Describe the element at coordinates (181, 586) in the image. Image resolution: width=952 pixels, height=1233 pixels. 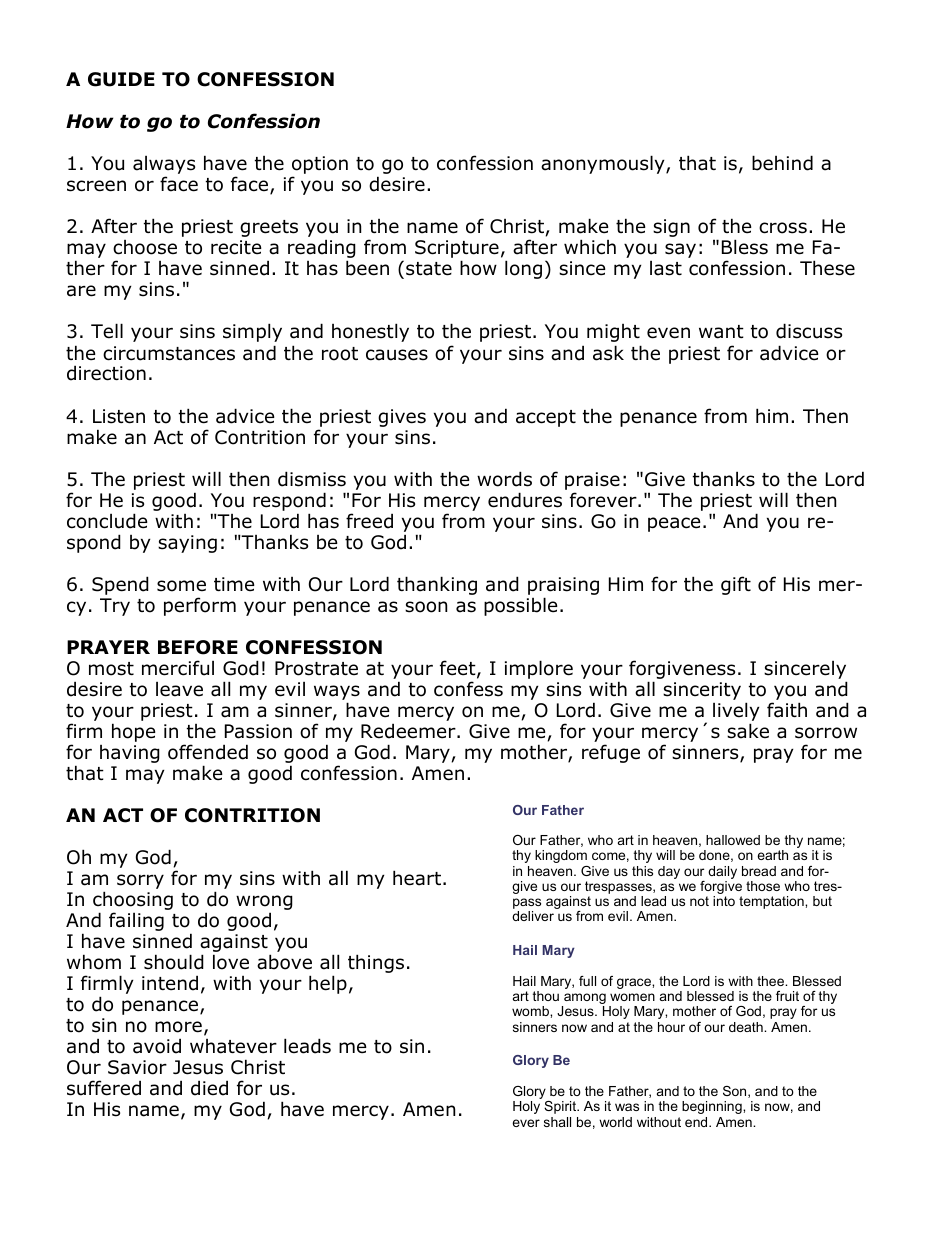
I see `some` at that location.
